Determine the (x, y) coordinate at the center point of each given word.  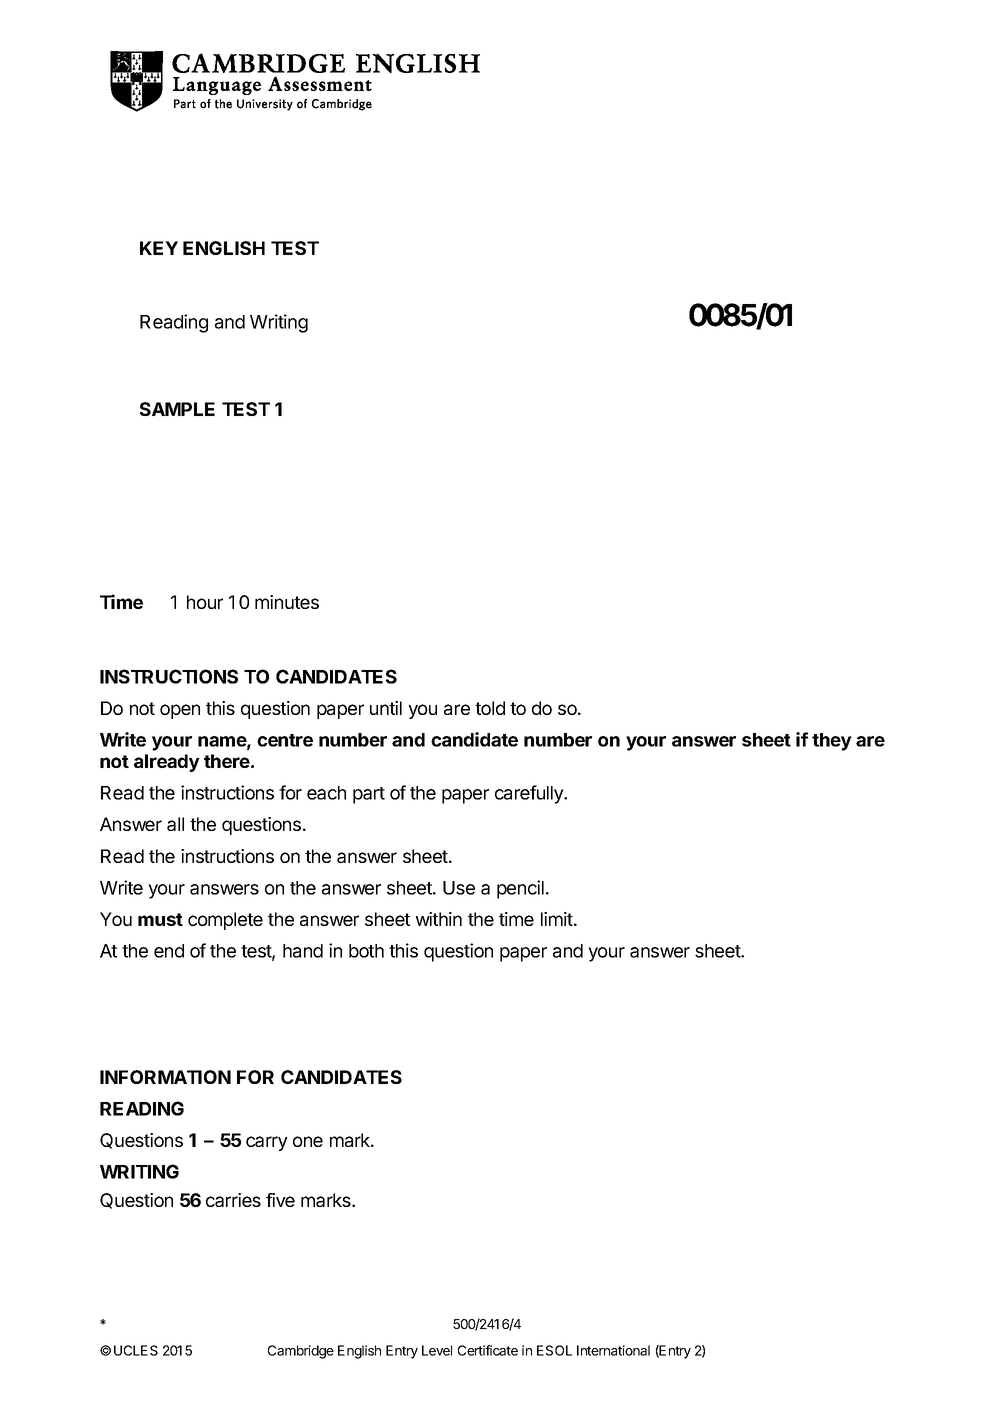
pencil (520, 889)
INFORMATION (165, 1077)
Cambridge (301, 1352)
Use (459, 888)
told (490, 708)
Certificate (488, 1350)
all (175, 824)
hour (205, 602)
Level (437, 1350)
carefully (530, 794)
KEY (159, 248)
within (439, 919)
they (832, 742)
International (613, 1350)
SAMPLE (177, 409)
